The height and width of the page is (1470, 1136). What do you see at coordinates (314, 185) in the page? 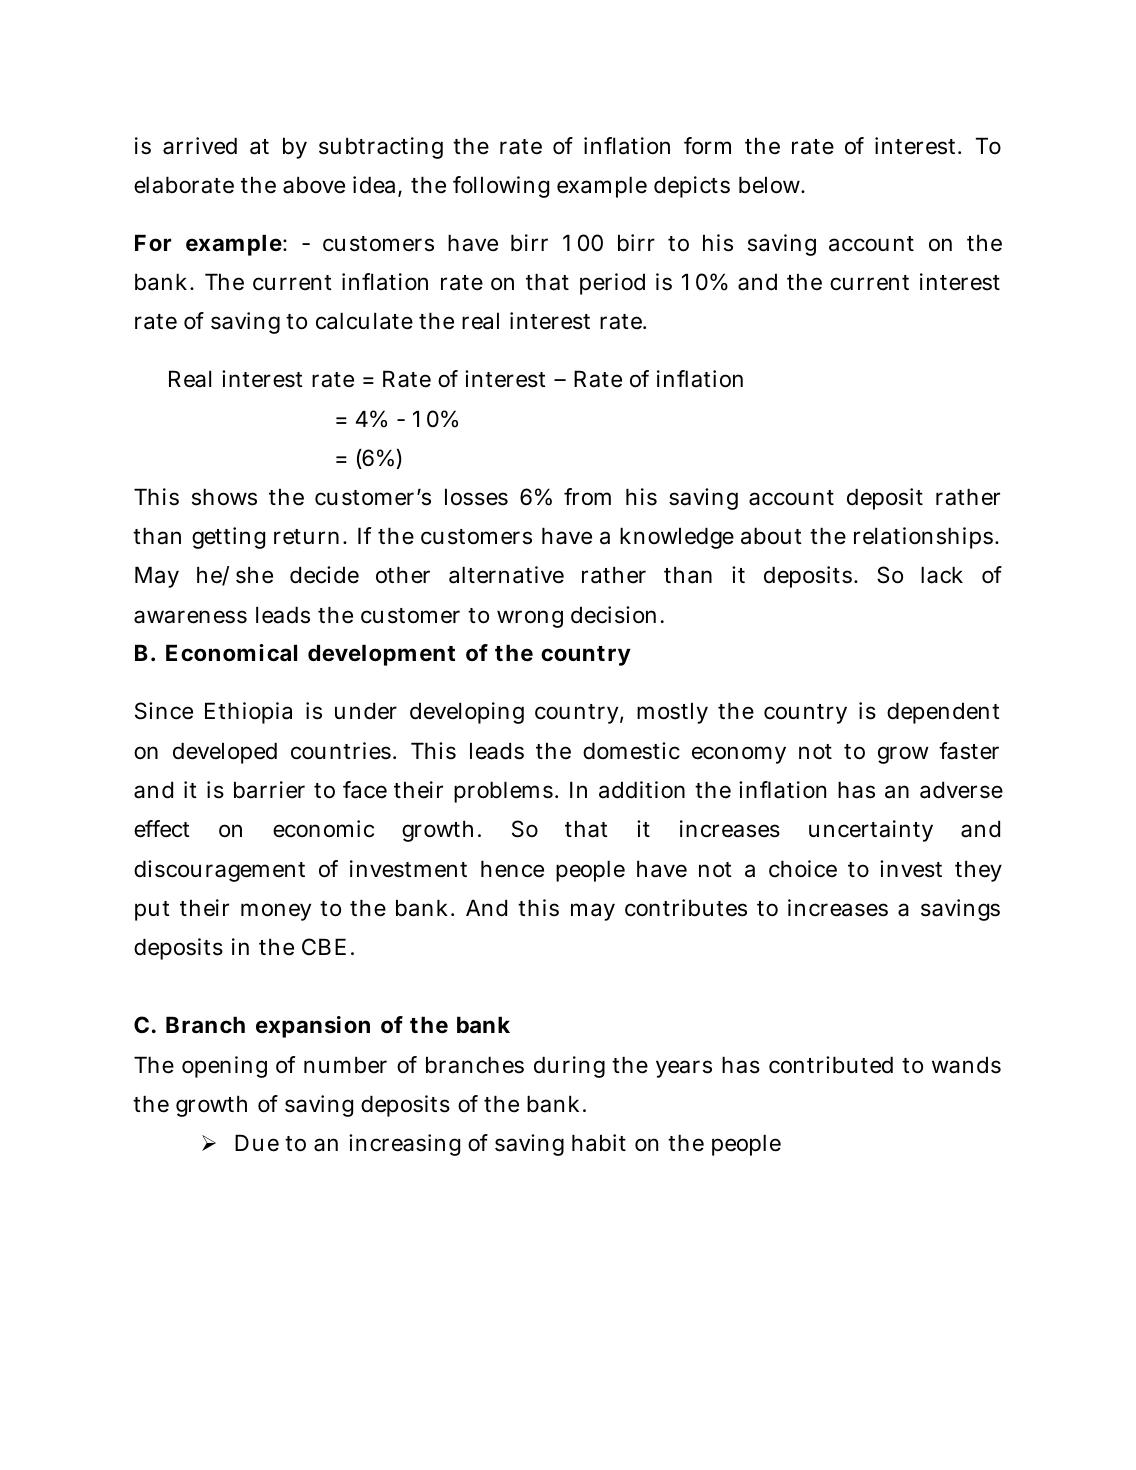
I see `above` at bounding box center [314, 185].
